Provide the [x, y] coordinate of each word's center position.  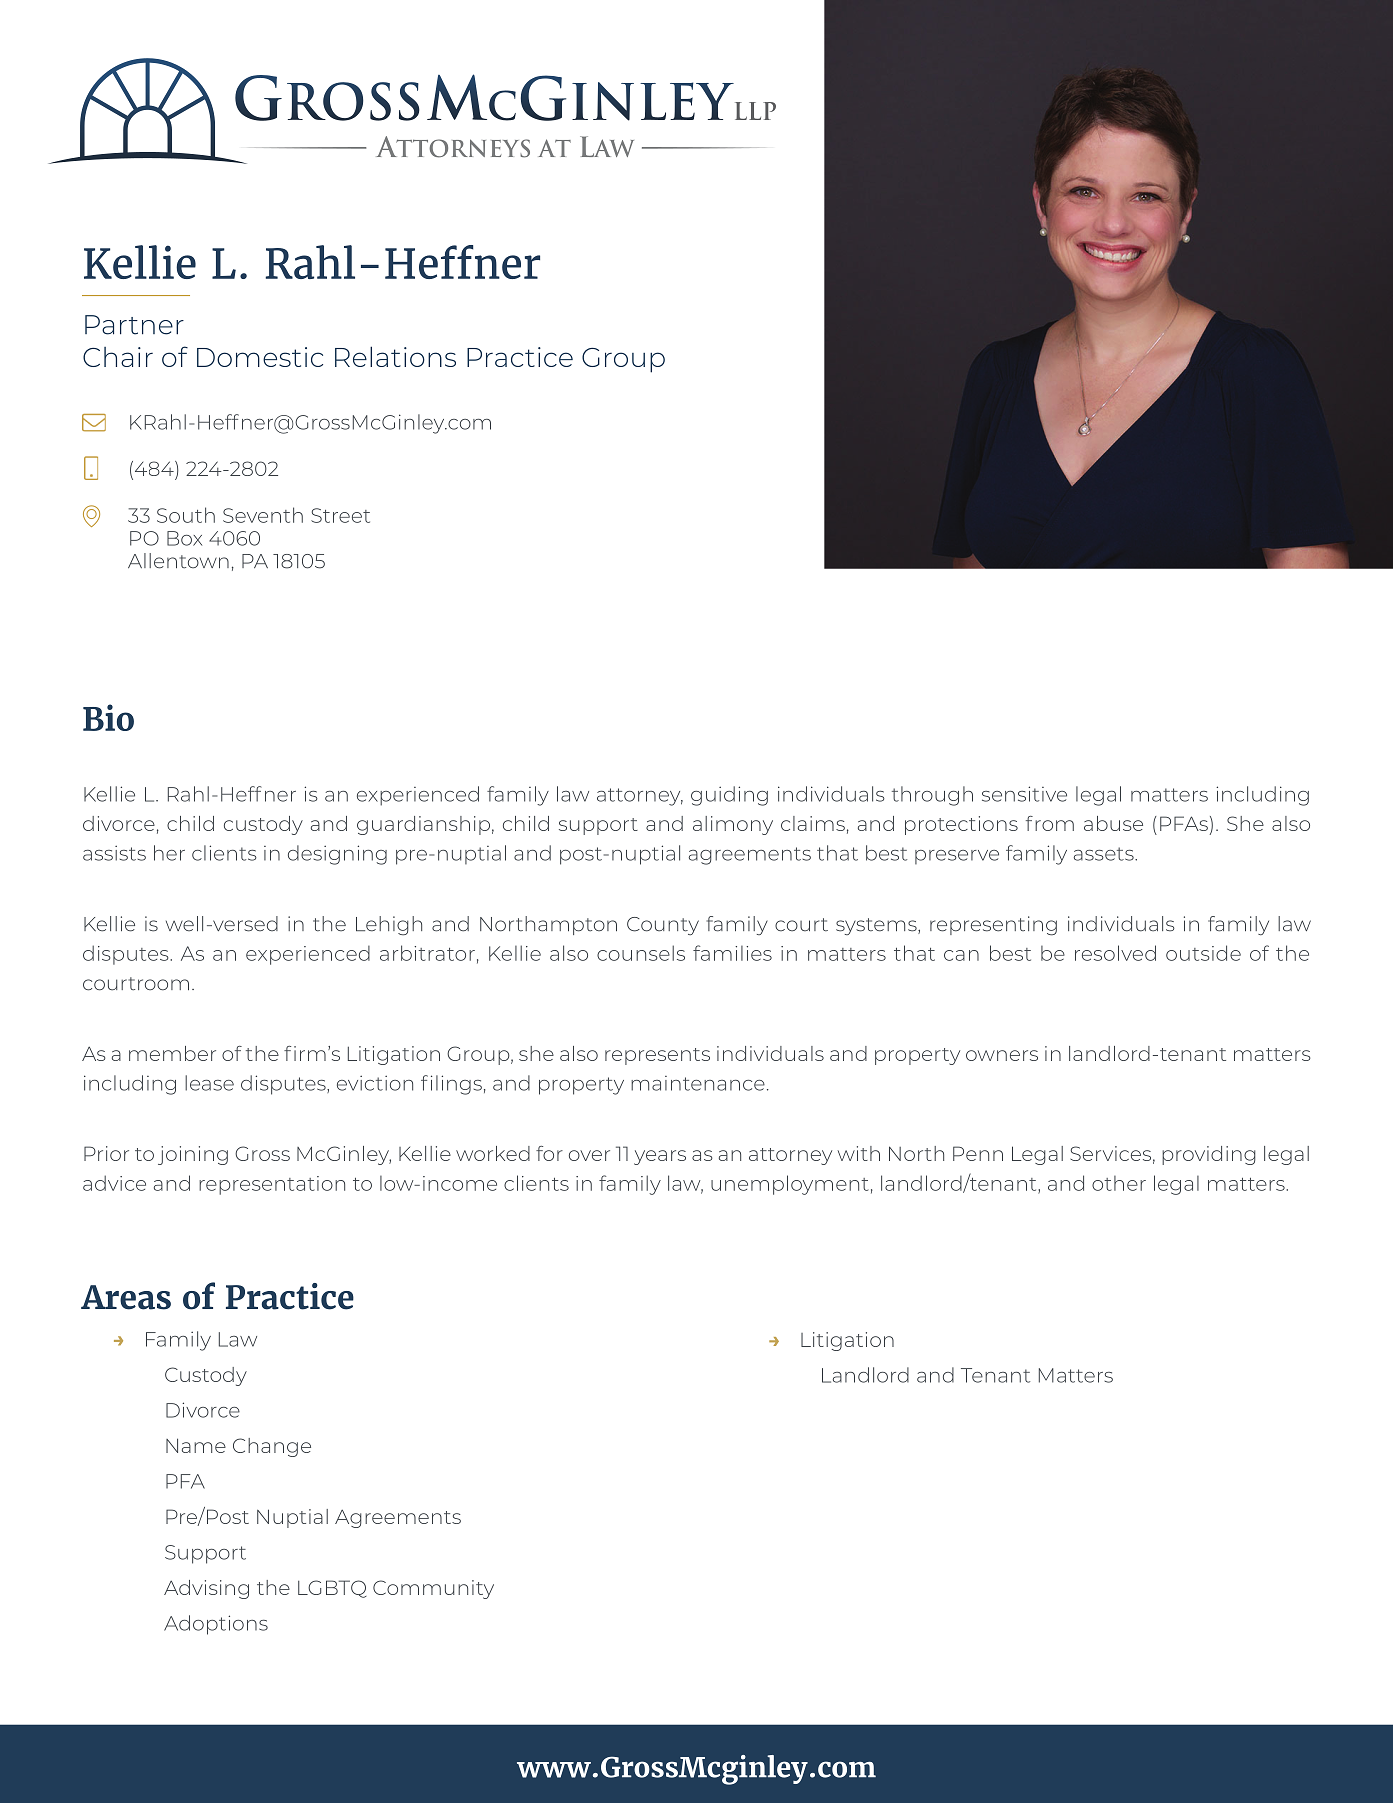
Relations [395, 356]
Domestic [260, 357]
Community [433, 1589]
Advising [206, 1589]
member [172, 1053]
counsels [641, 953]
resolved [1115, 953]
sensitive [1024, 794]
